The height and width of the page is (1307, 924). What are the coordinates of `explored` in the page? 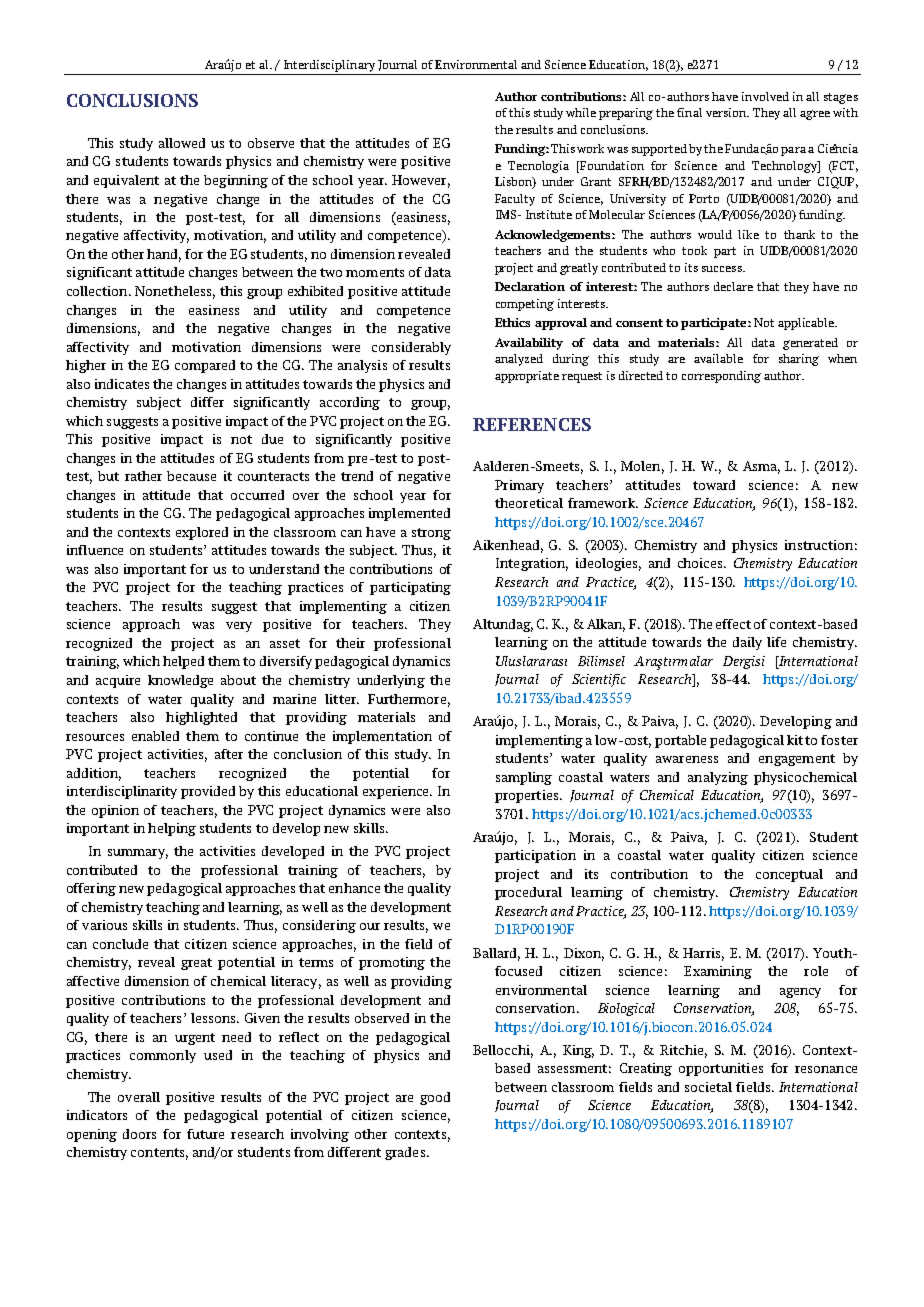 It's located at (202, 533).
